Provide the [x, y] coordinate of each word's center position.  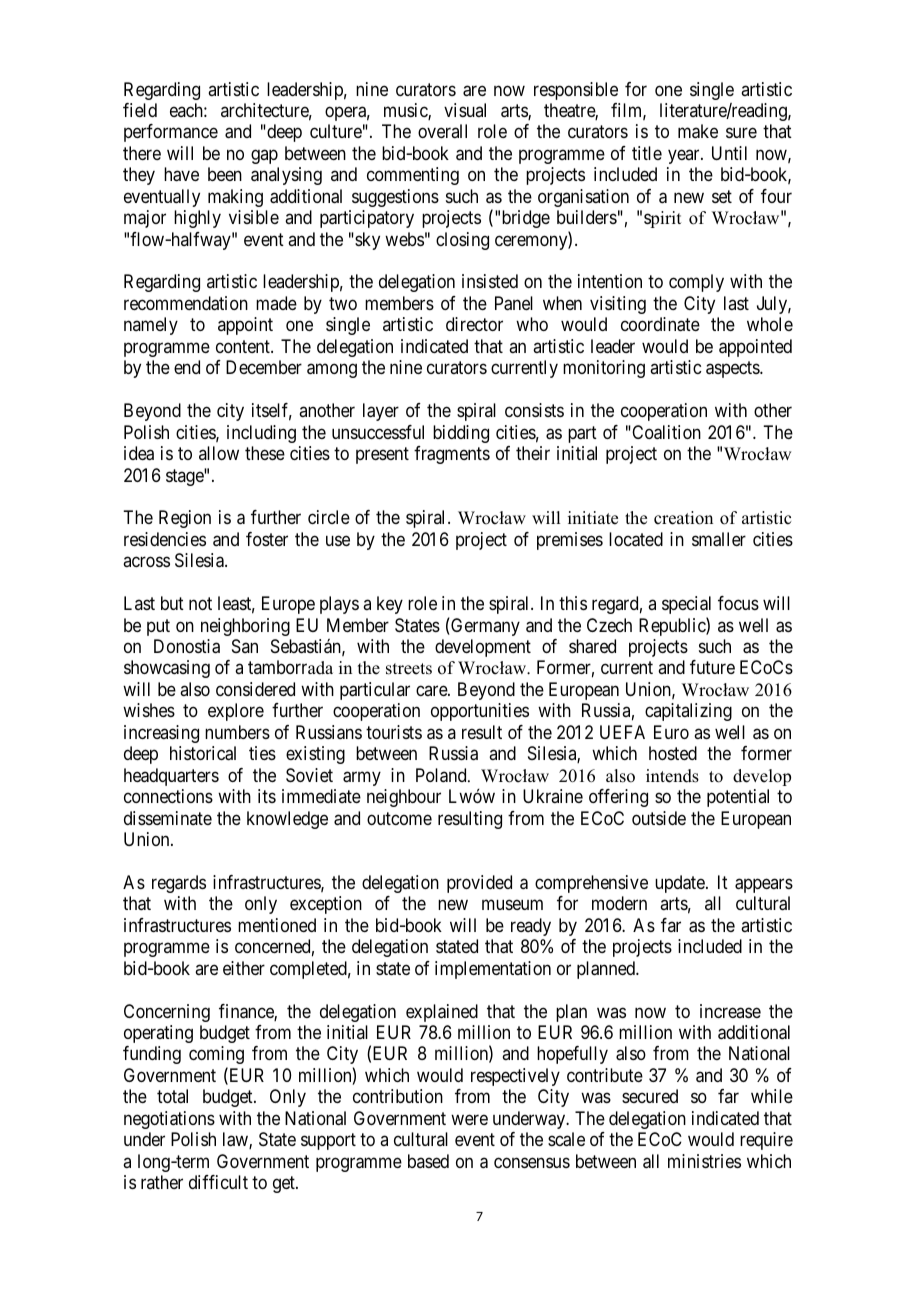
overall [442, 131]
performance [171, 133]
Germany [484, 627]
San [245, 646]
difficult [218, 1182]
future [712, 667]
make [698, 131]
